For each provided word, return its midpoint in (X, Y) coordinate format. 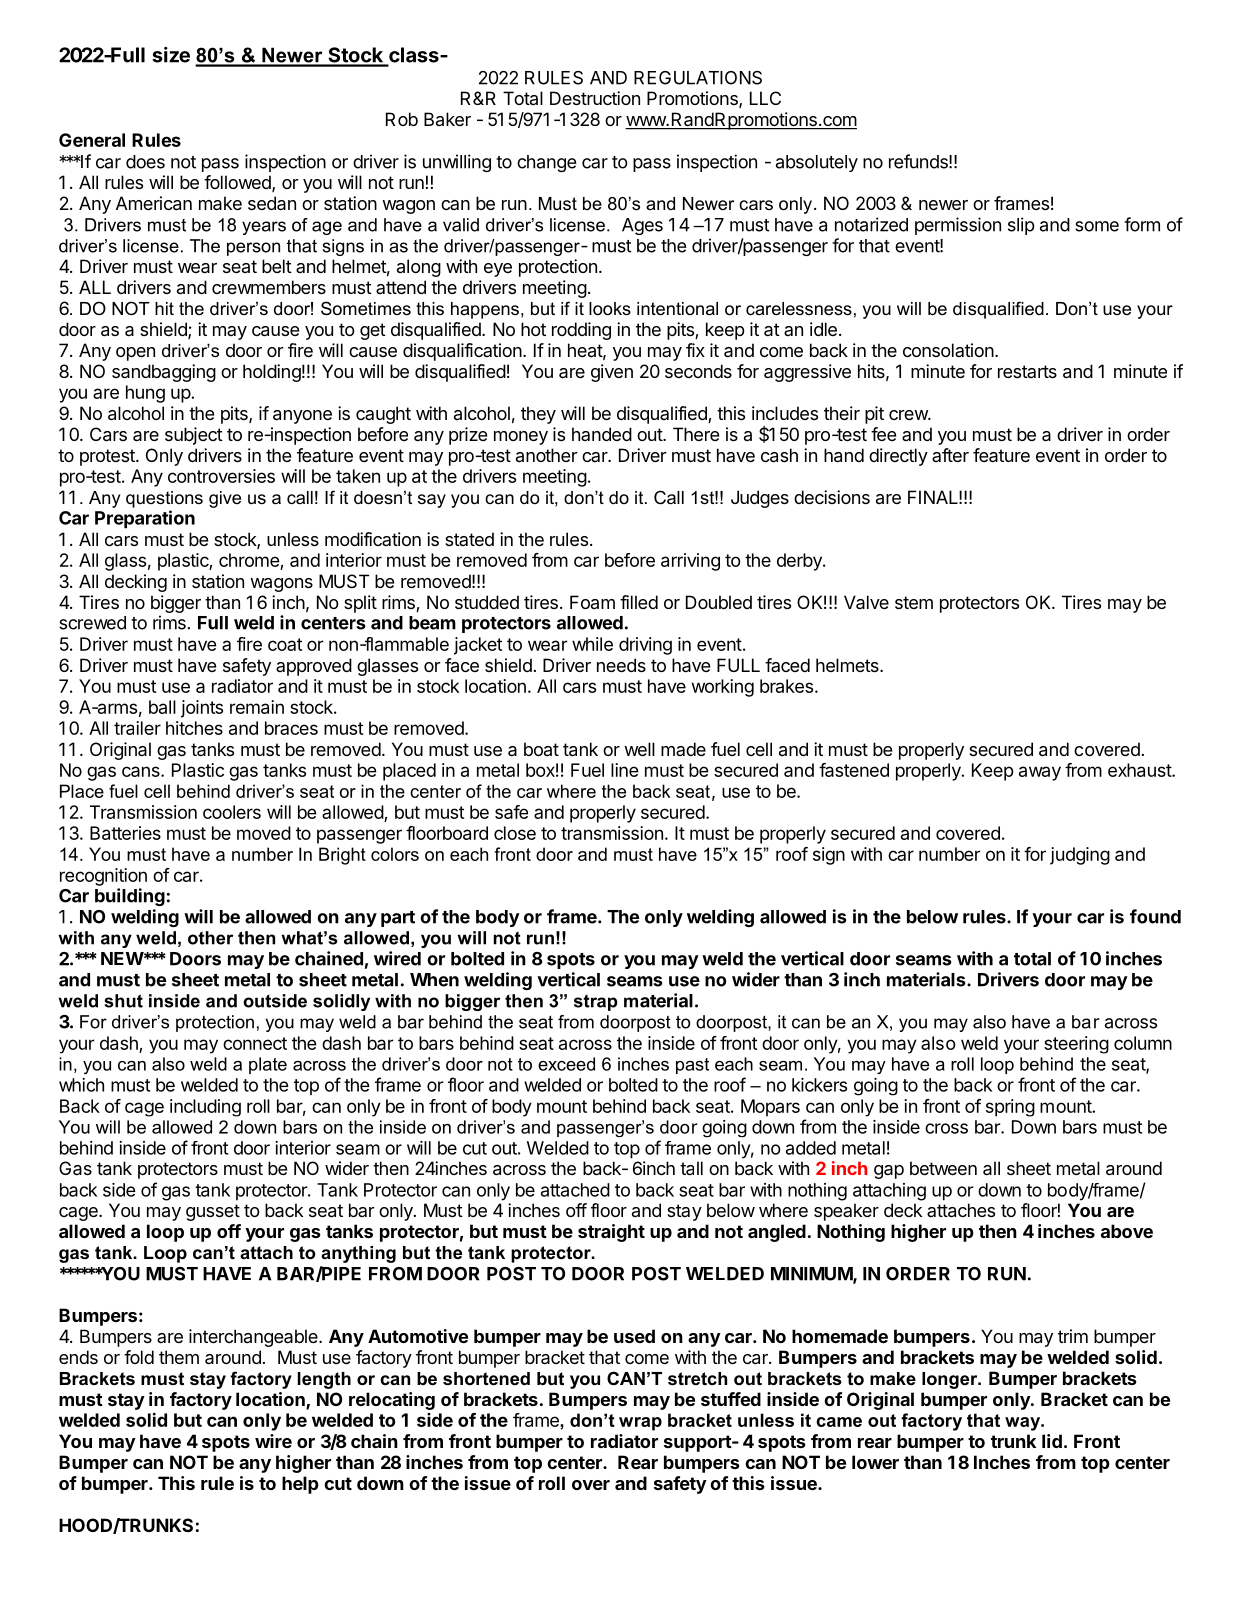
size (171, 55)
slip (1021, 226)
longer (951, 1380)
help (300, 1485)
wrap (640, 1424)
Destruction (595, 98)
